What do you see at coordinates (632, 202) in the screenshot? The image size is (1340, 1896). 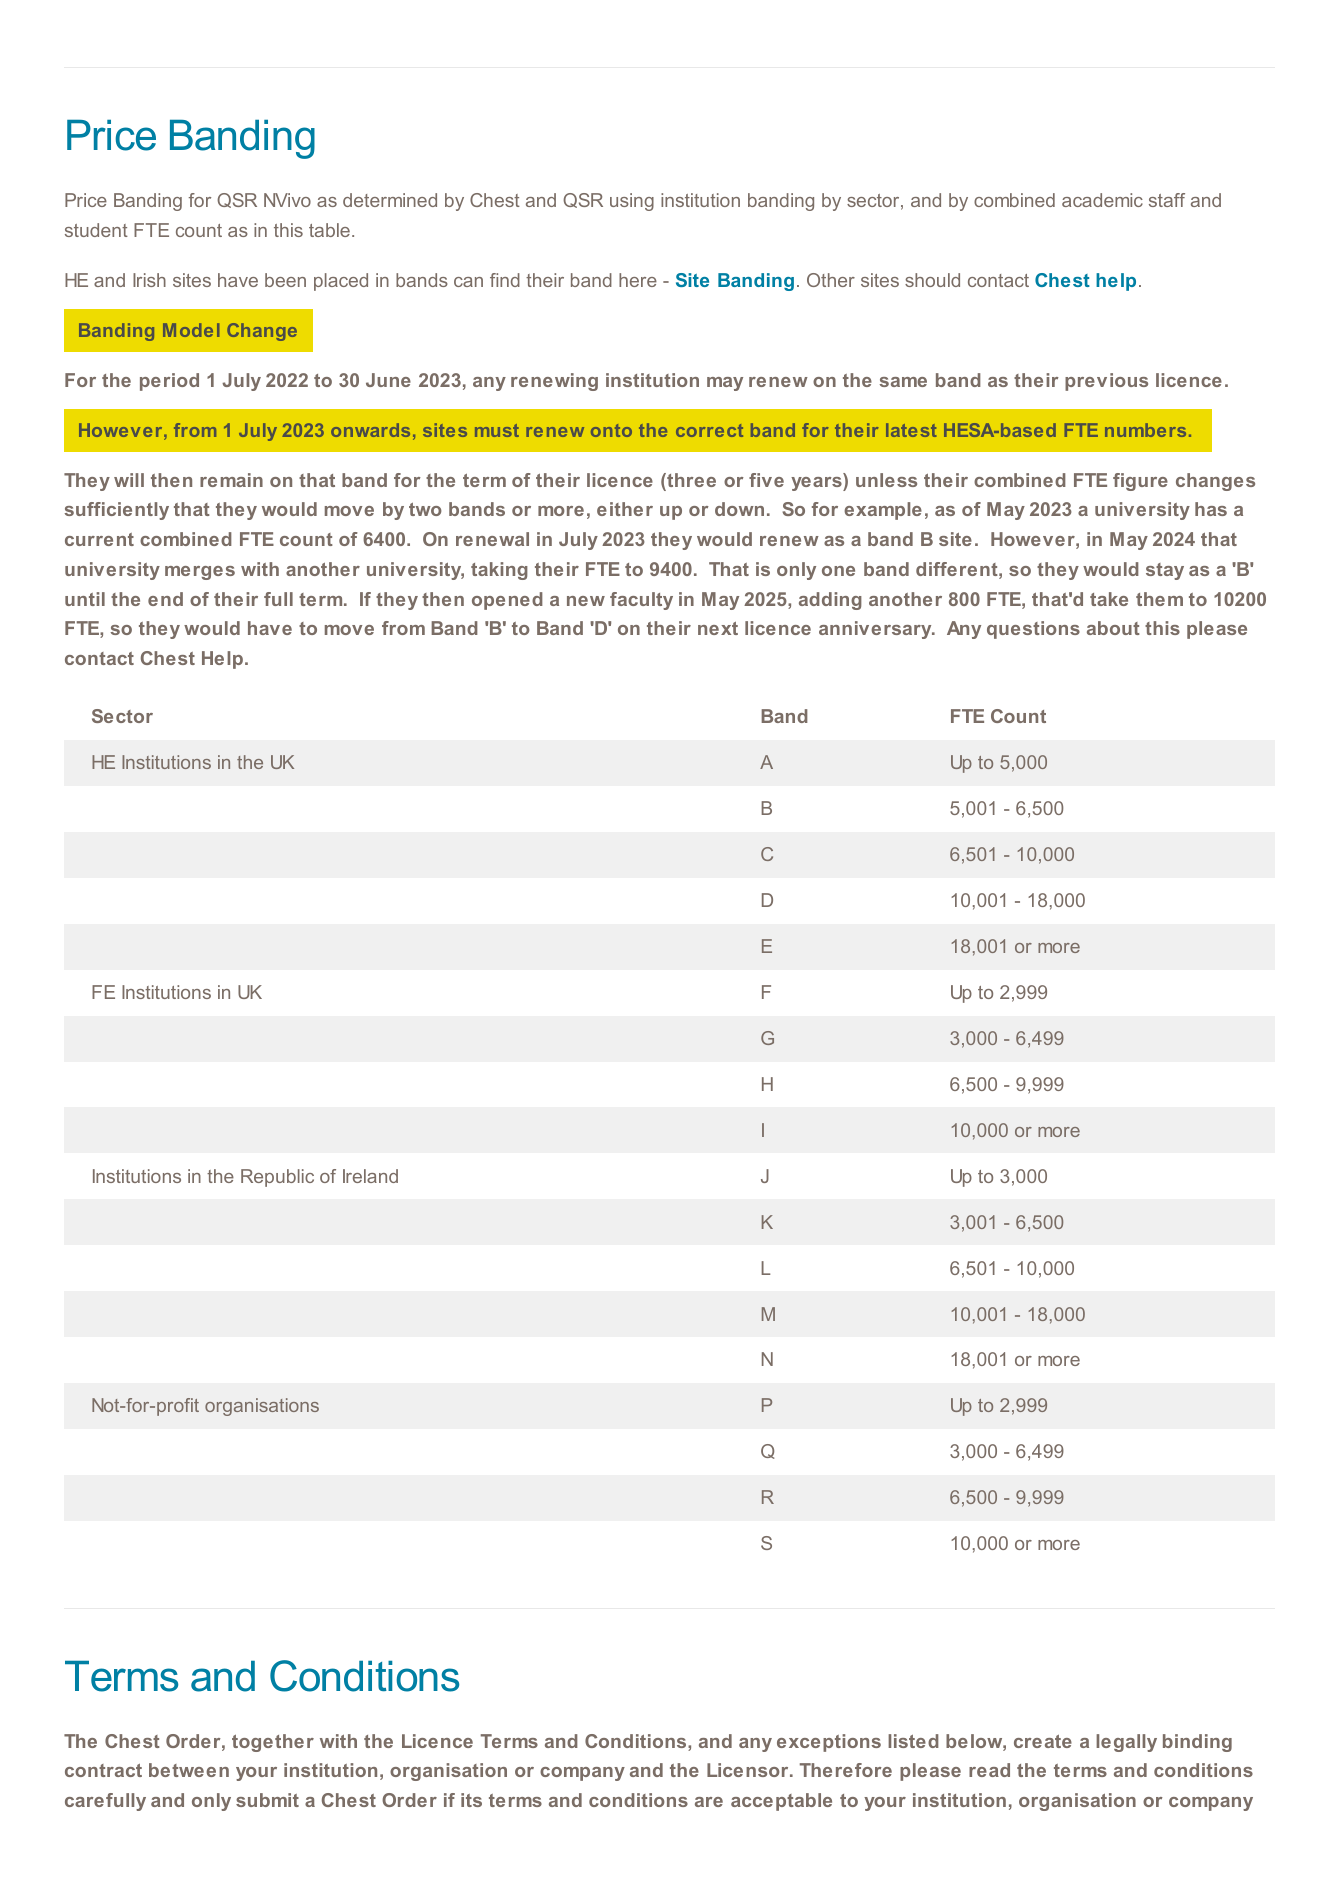 I see `using` at bounding box center [632, 202].
